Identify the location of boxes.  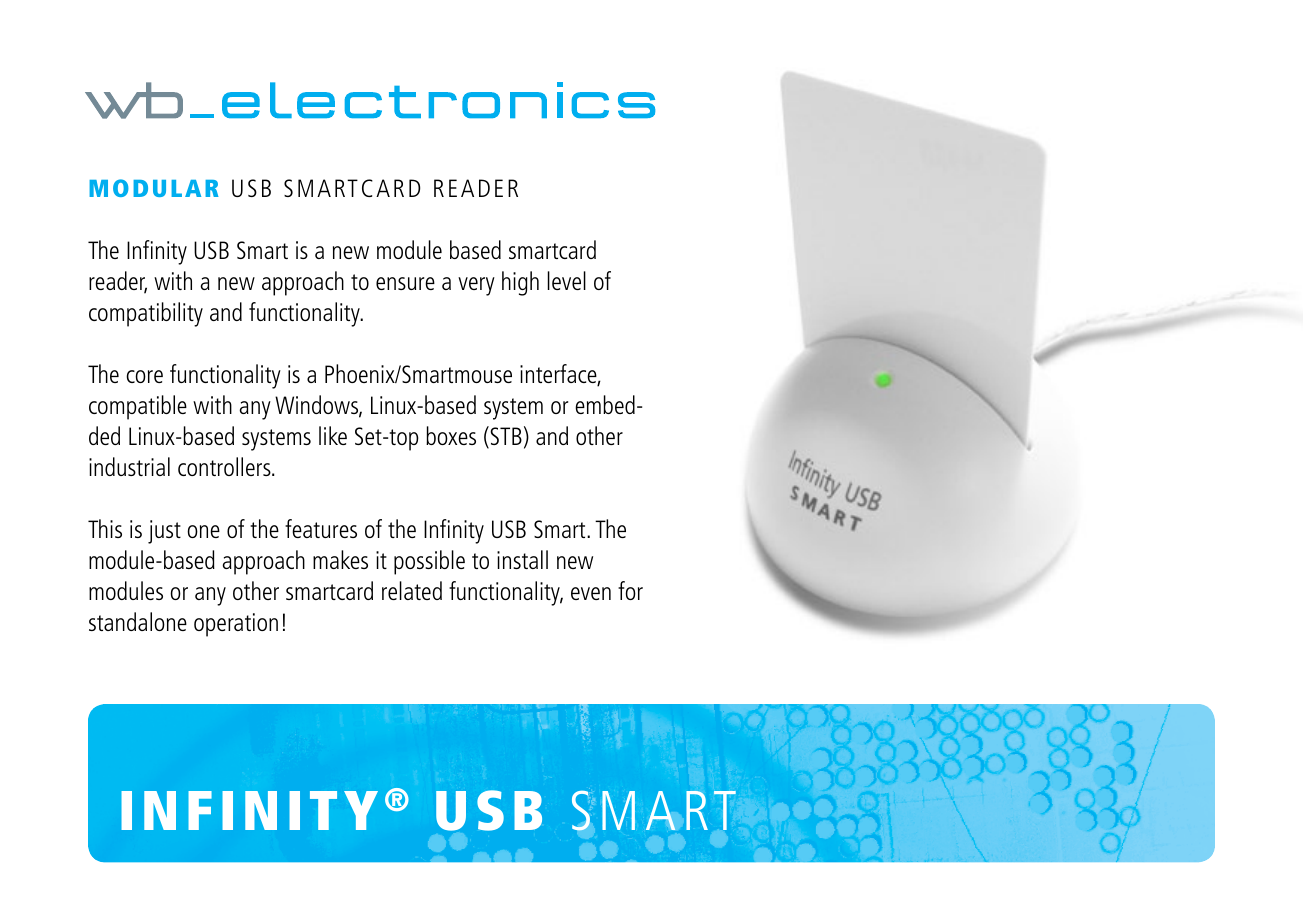
(451, 435).
